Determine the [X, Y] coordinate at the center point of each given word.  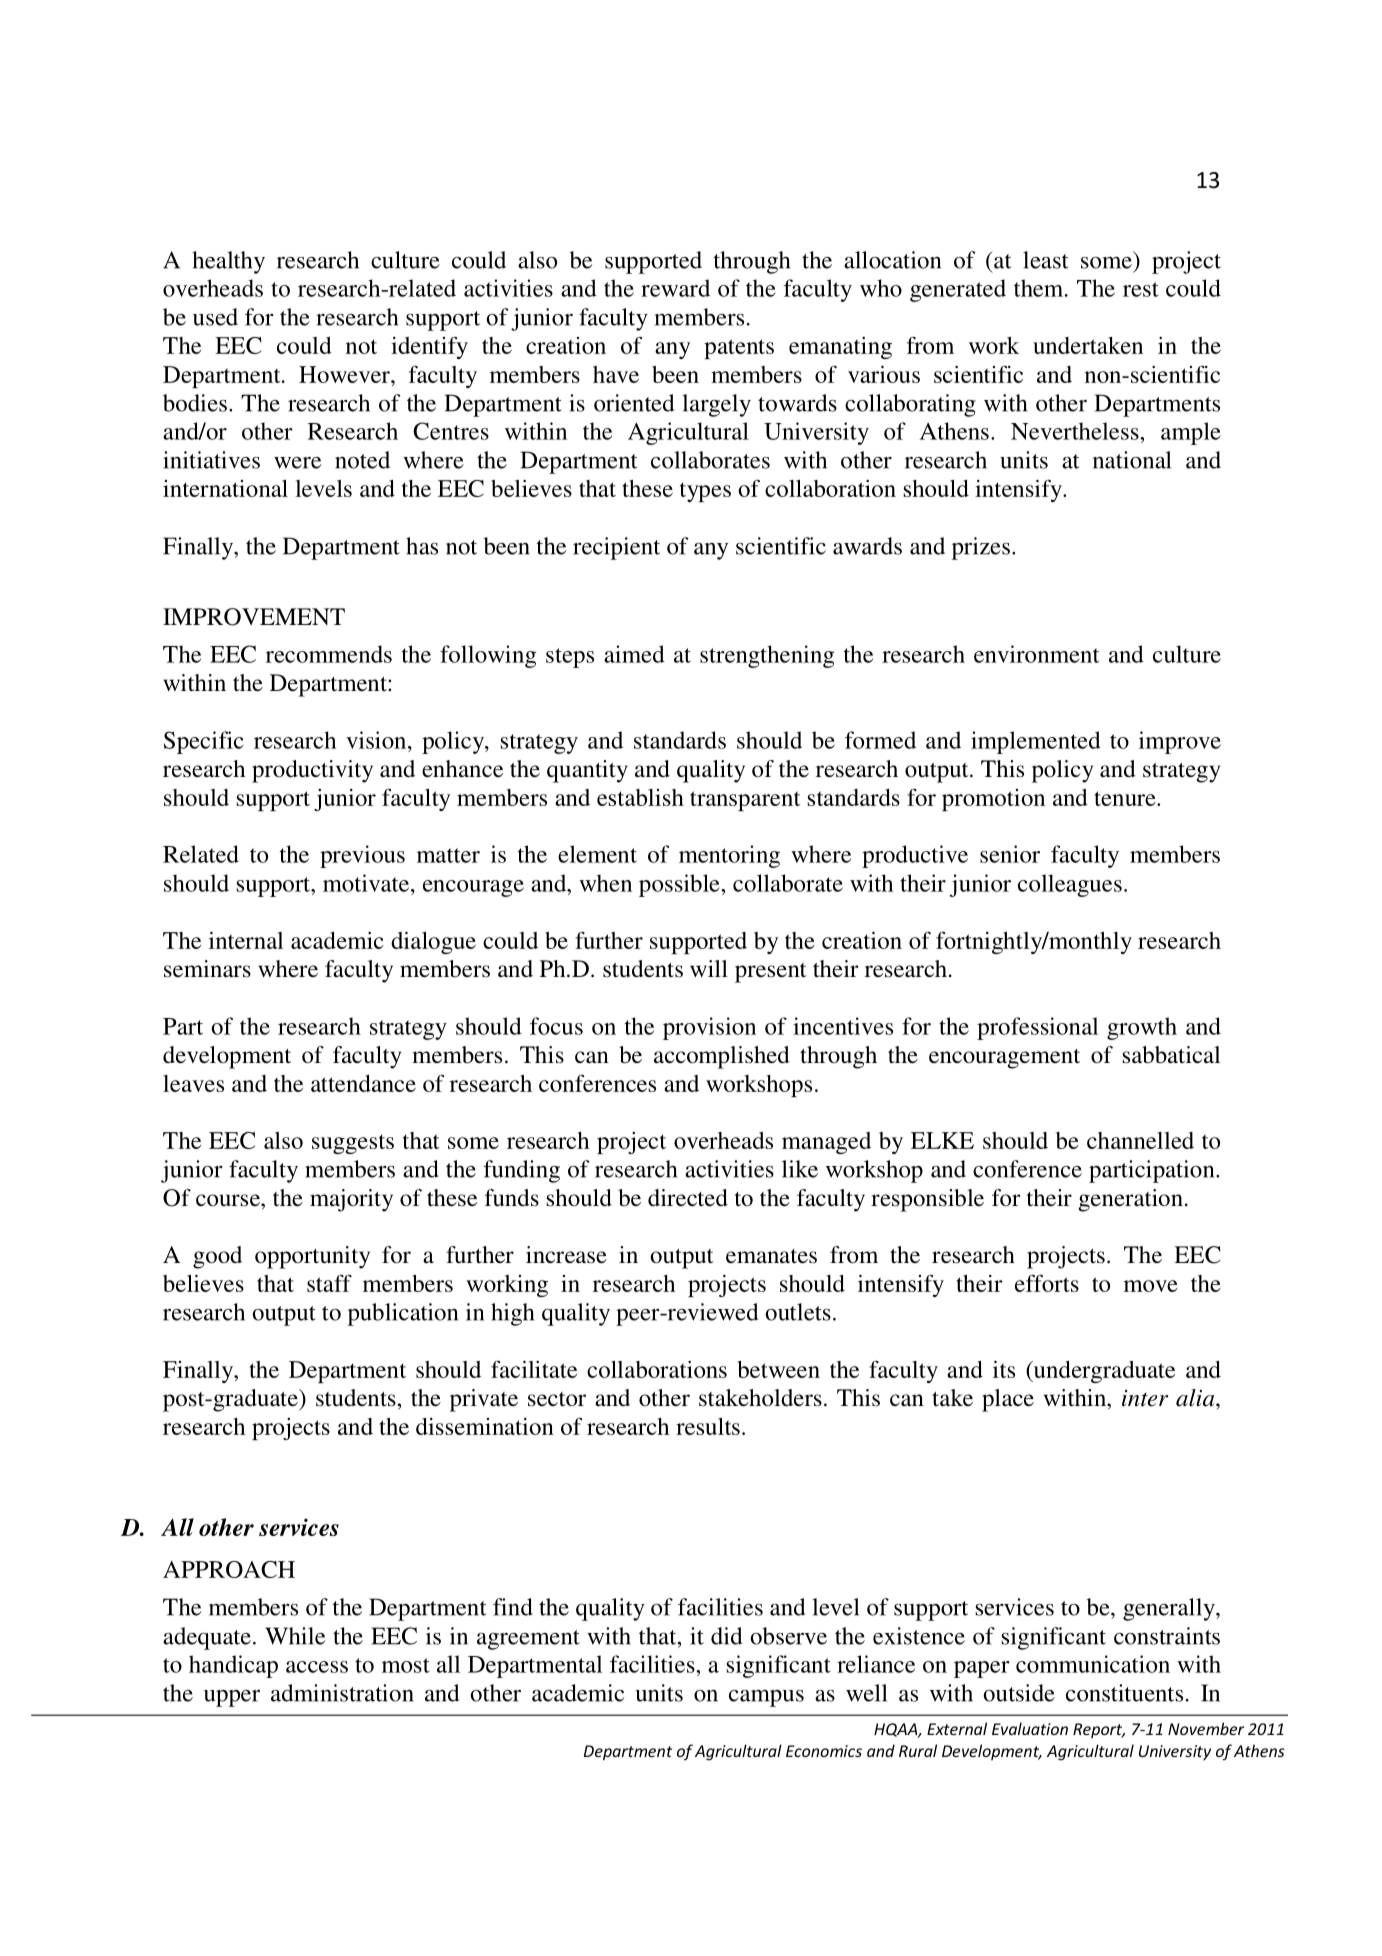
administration [342, 1693]
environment [1036, 654]
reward [675, 288]
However [345, 374]
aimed [634, 654]
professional [1037, 1028]
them [1040, 288]
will [709, 968]
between [778, 1369]
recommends [329, 654]
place [1008, 1400]
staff [329, 1283]
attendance [363, 1083]
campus [766, 1698]
